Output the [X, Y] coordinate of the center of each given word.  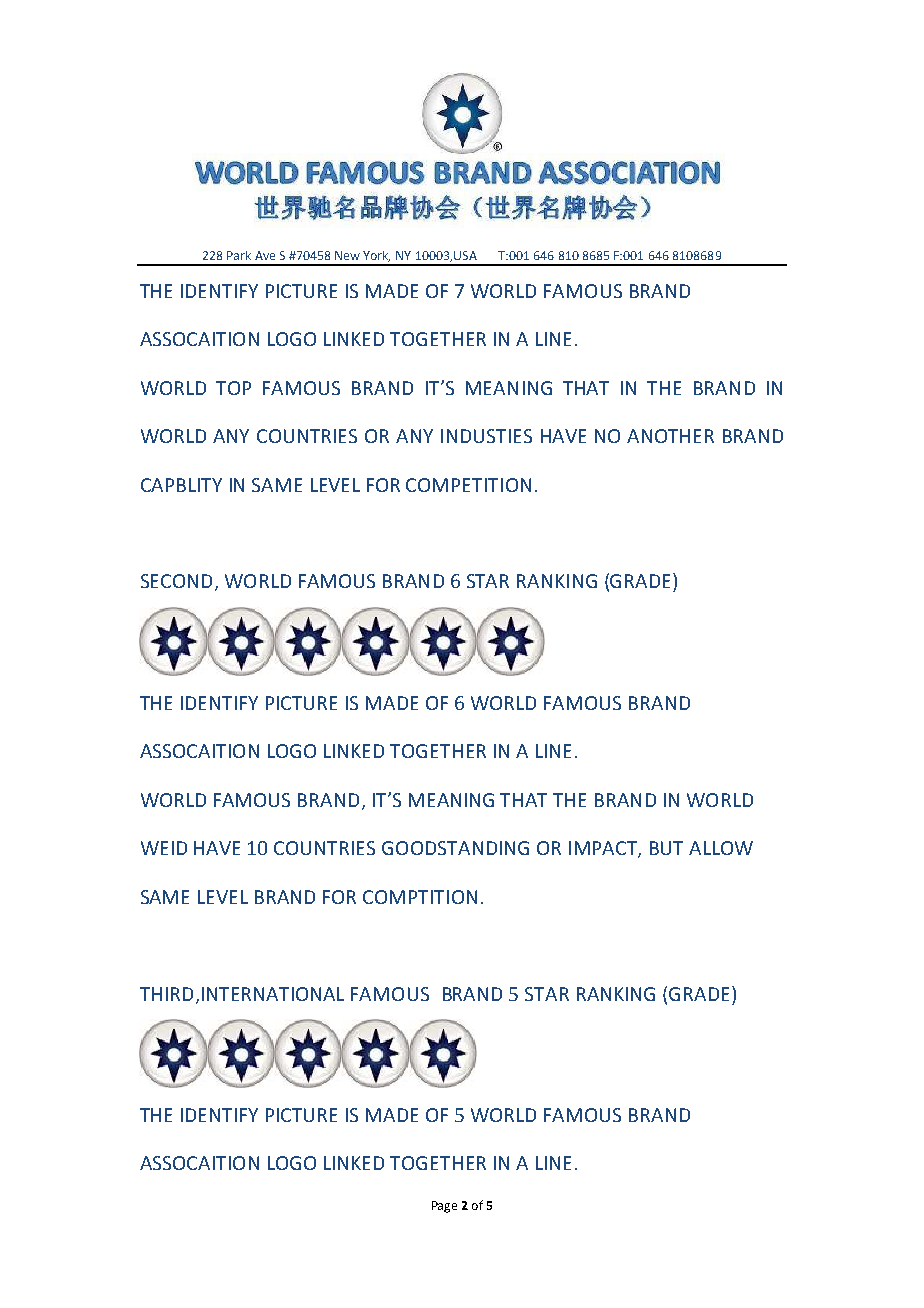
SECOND [176, 581]
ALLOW [721, 848]
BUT [666, 848]
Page [444, 1207]
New [347, 255]
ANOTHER [670, 436]
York [376, 256]
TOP [233, 388]
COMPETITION [468, 485]
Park [239, 255]
